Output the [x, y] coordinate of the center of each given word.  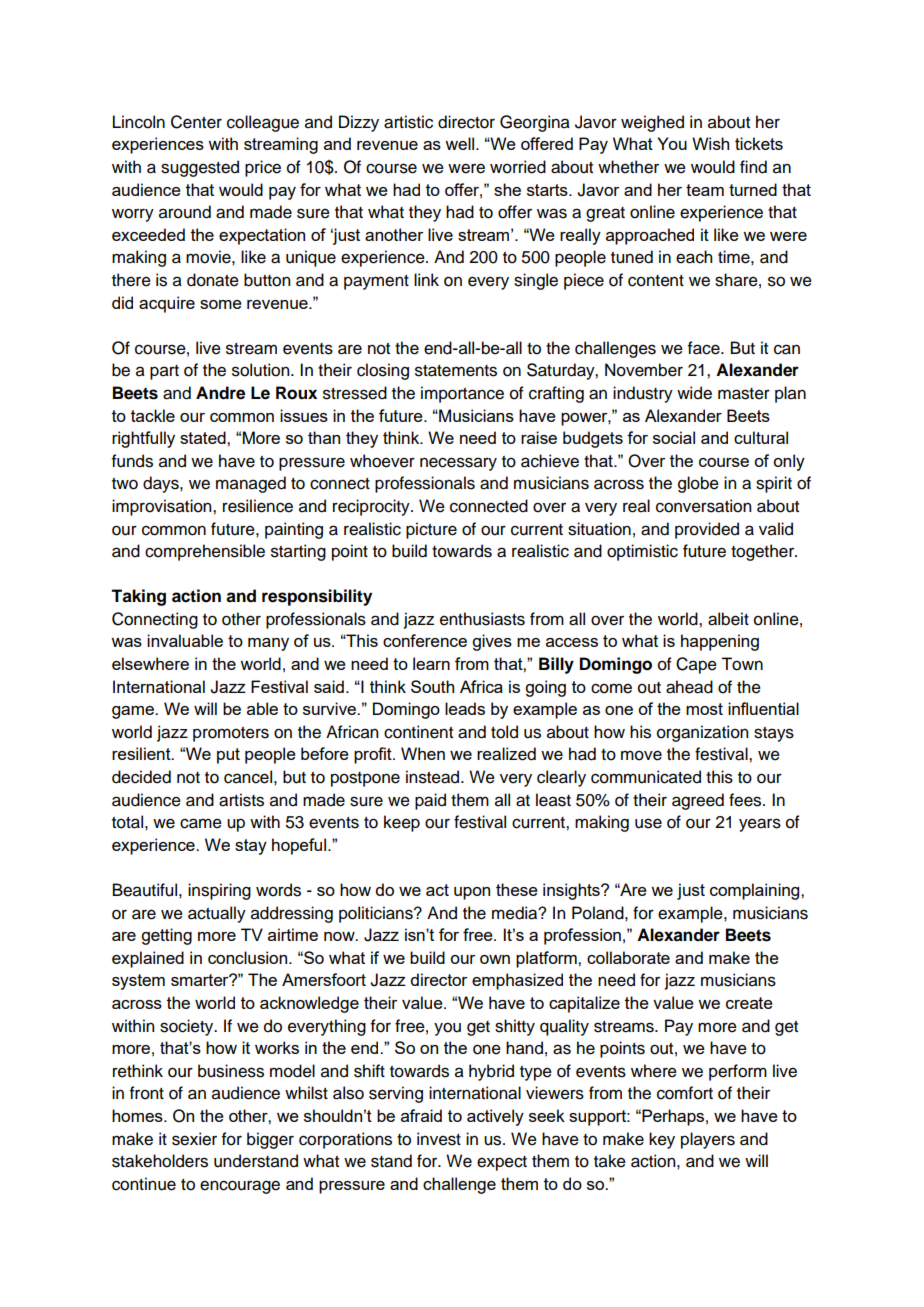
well [461, 143]
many [268, 644]
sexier [194, 1139]
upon [472, 893]
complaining [756, 891]
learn [431, 663]
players [708, 1140]
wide [694, 393]
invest [439, 1139]
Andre [220, 393]
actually [217, 914]
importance [462, 394]
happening [720, 642]
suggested [200, 168]
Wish [710, 143]
